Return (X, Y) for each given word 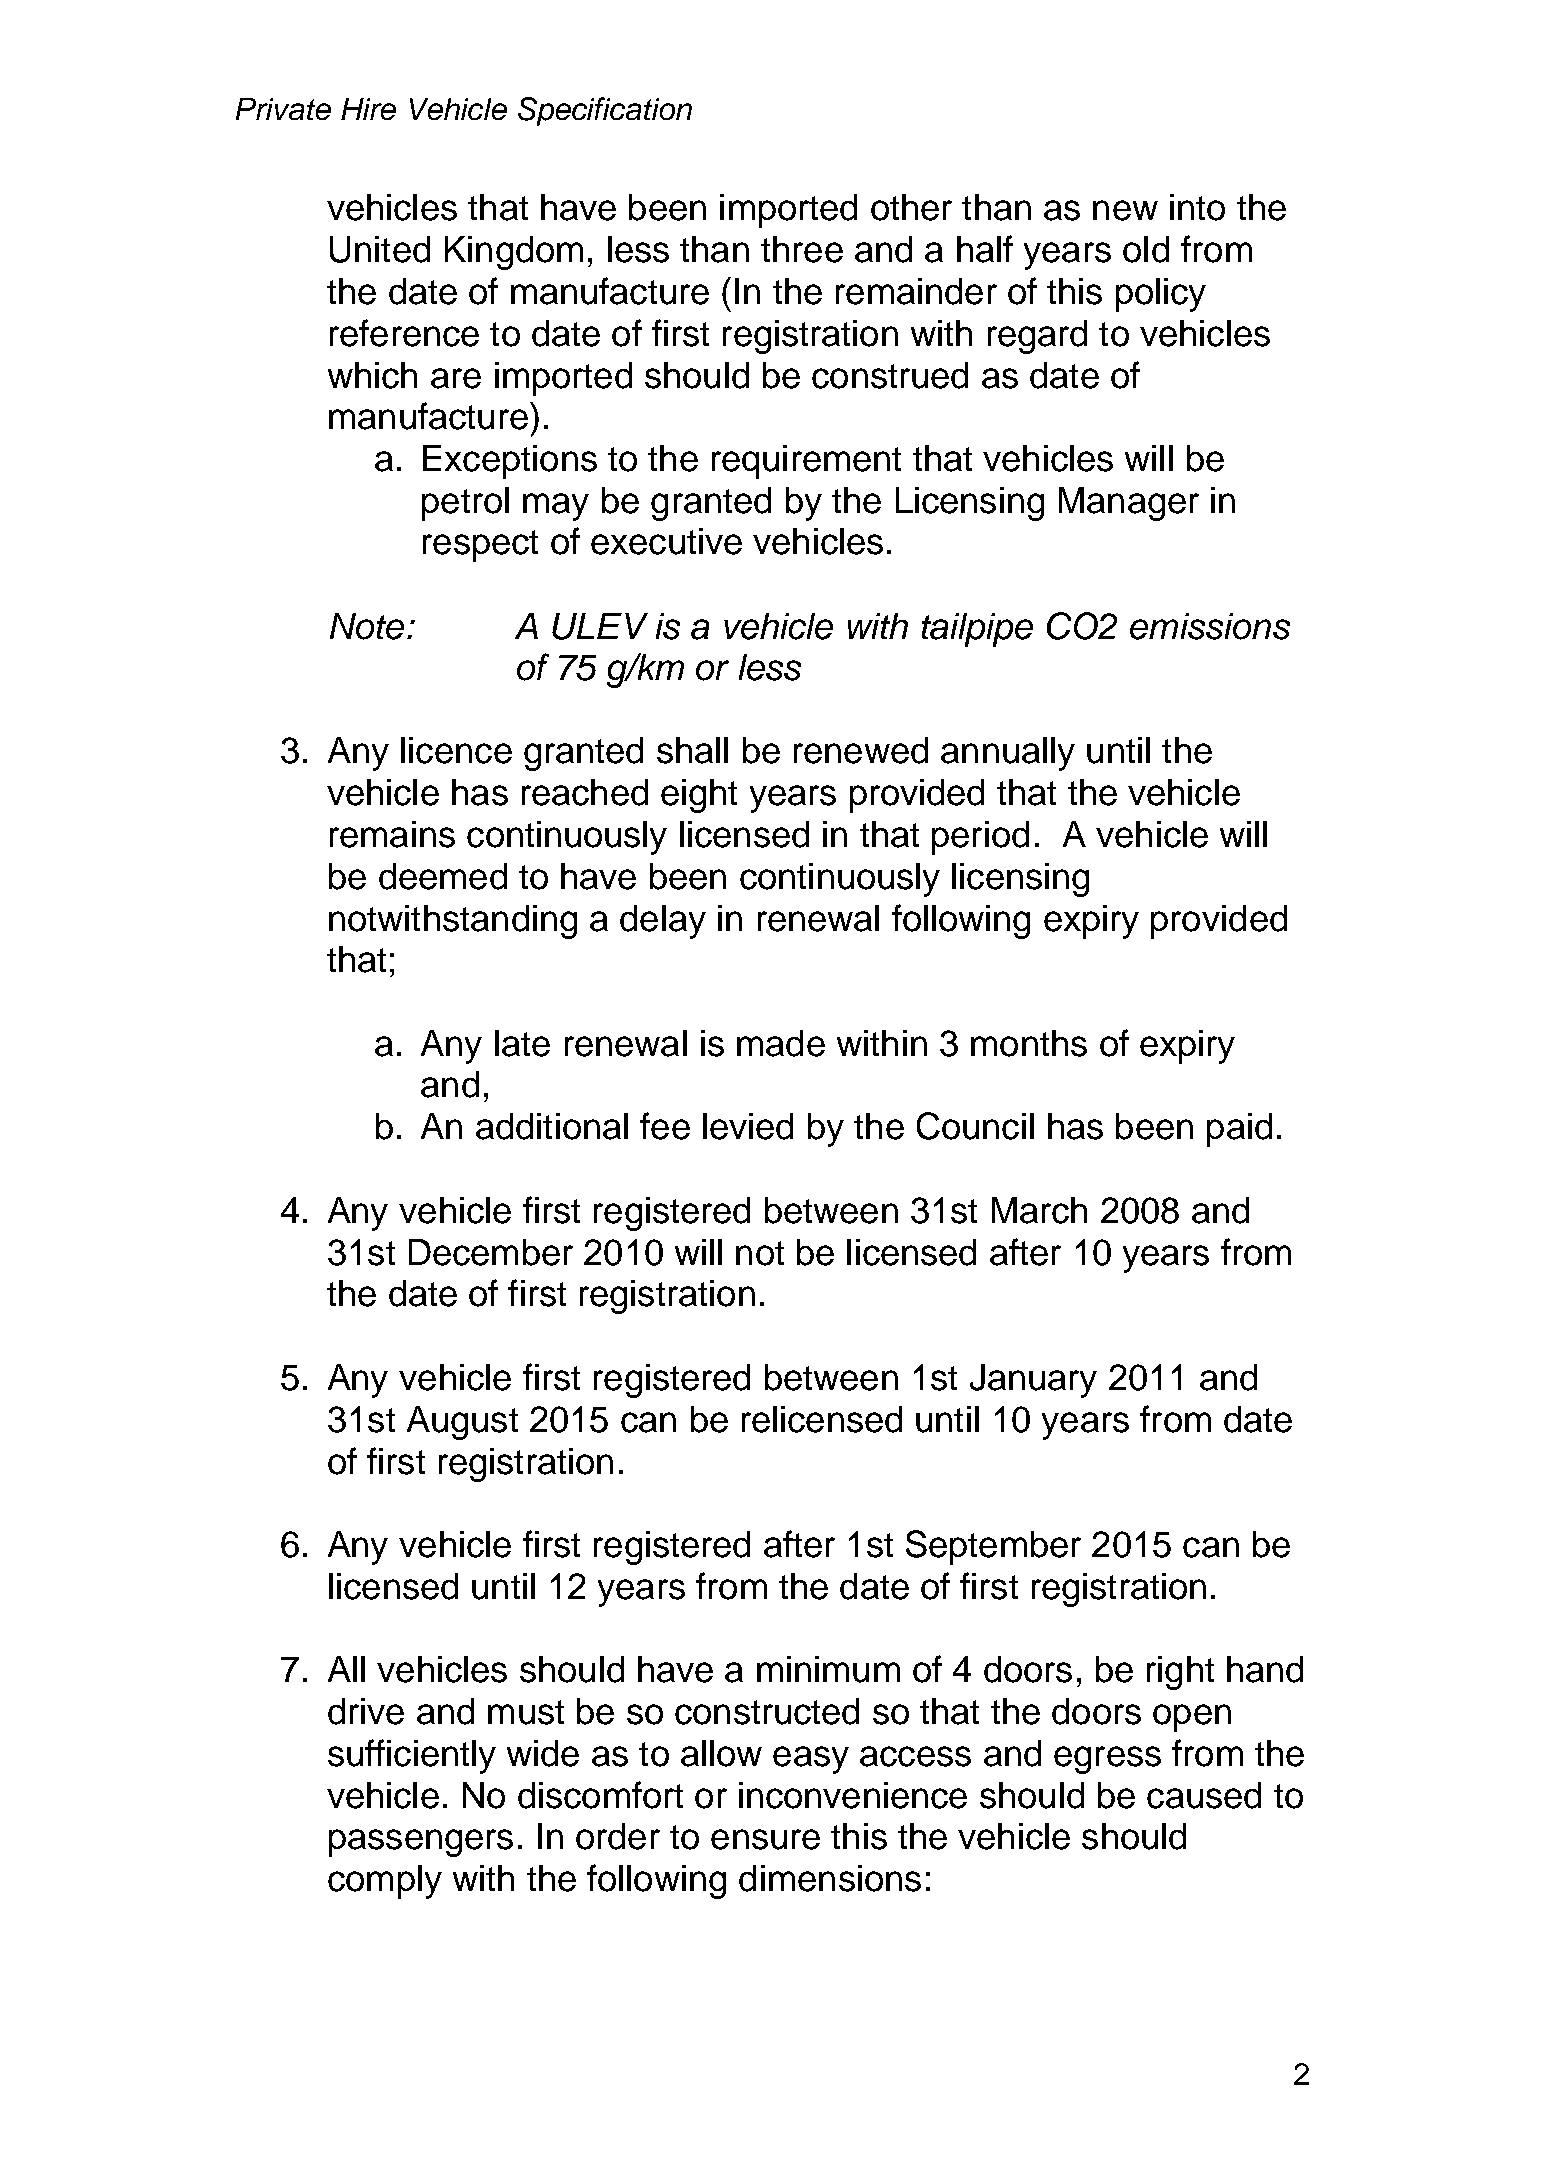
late (522, 1043)
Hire (368, 109)
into (1197, 207)
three (802, 249)
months (1029, 1043)
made (781, 1043)
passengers (421, 1843)
